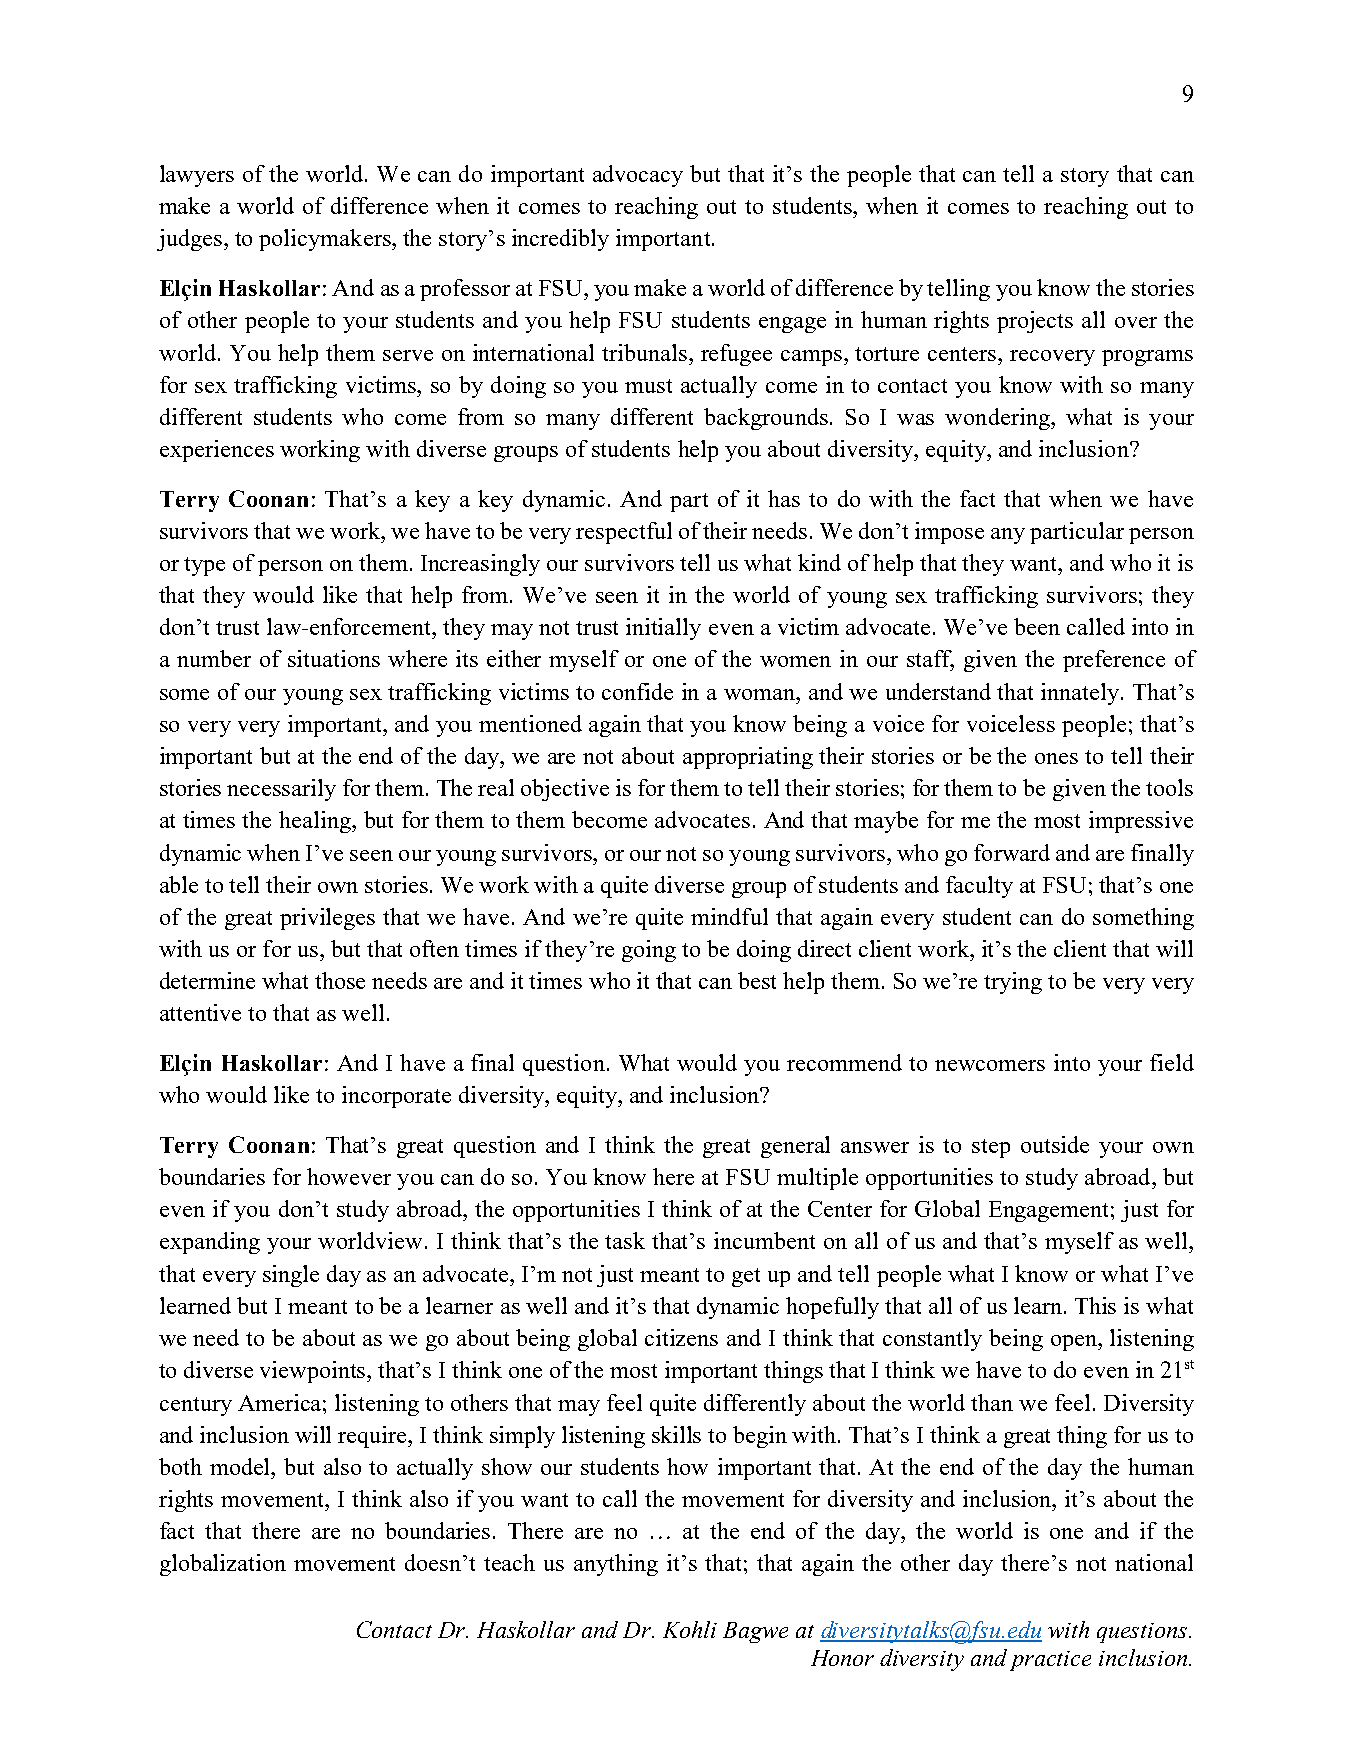 This screenshot has width=1353, height=1751. Describe the element at coordinates (189, 240) in the screenshot. I see `judges` at that location.
